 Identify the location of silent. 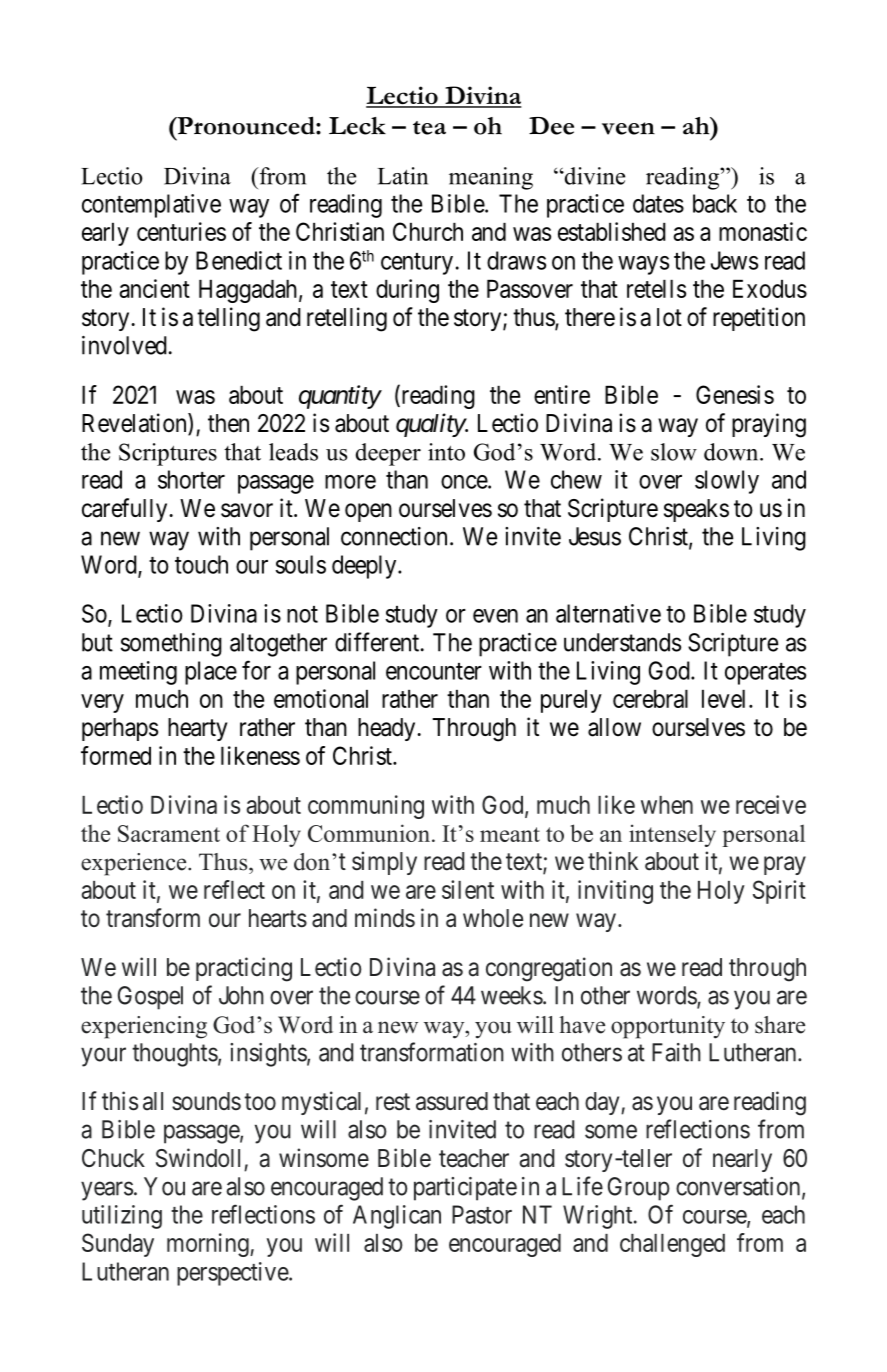
(468, 889).
